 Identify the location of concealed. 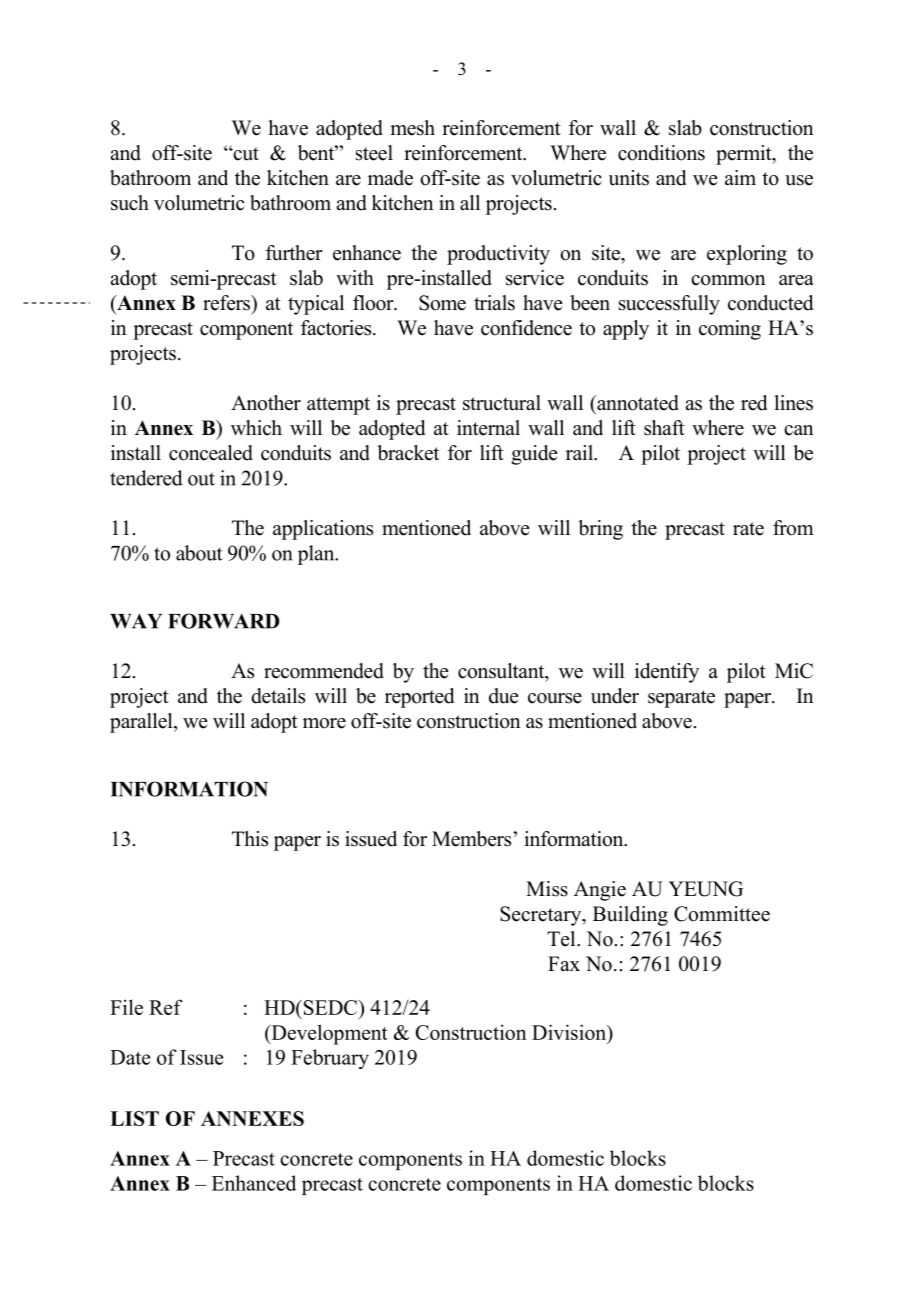
(211, 453).
